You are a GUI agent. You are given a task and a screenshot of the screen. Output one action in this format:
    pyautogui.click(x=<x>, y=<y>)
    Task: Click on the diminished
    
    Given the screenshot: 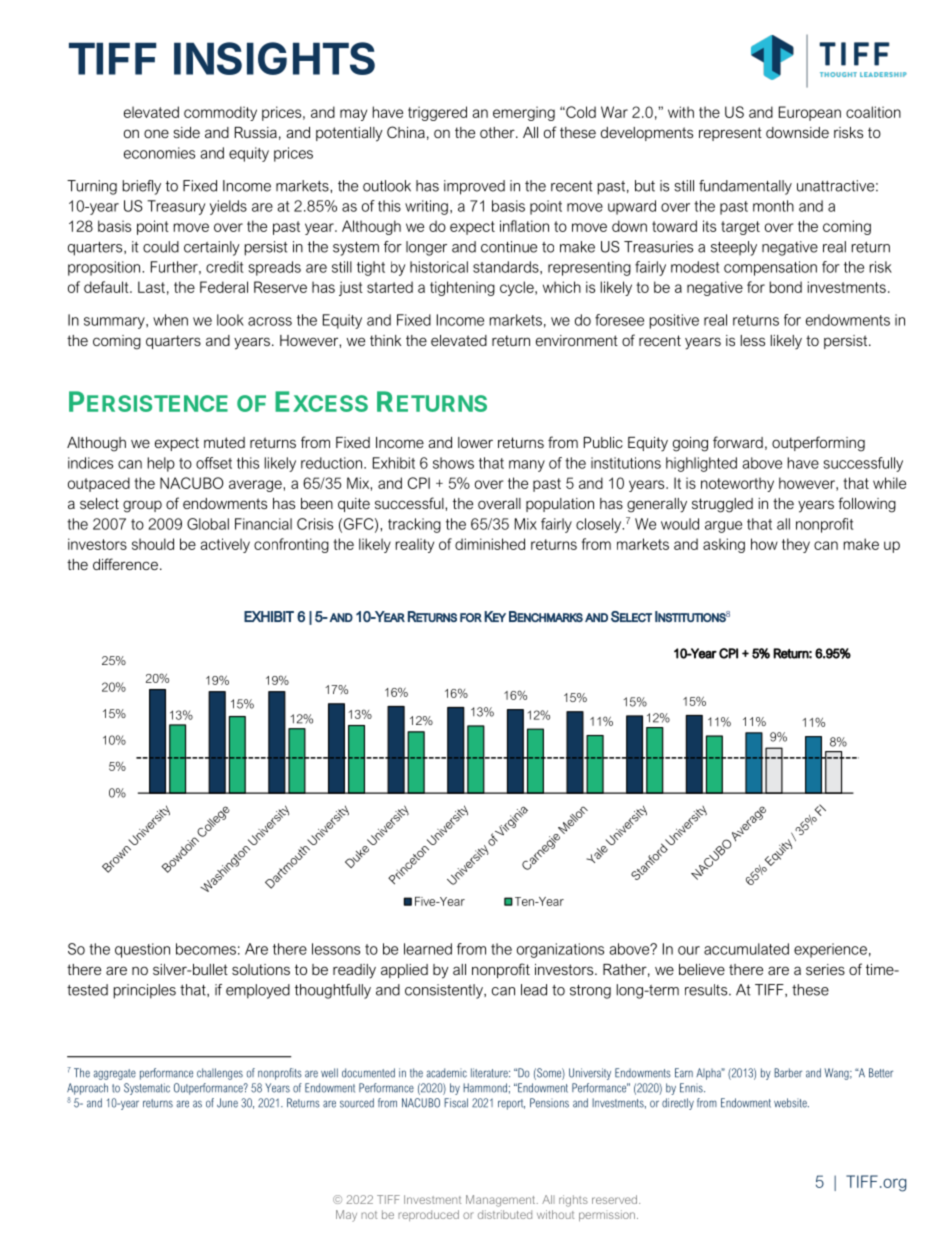 What is the action you would take?
    pyautogui.click(x=490, y=544)
